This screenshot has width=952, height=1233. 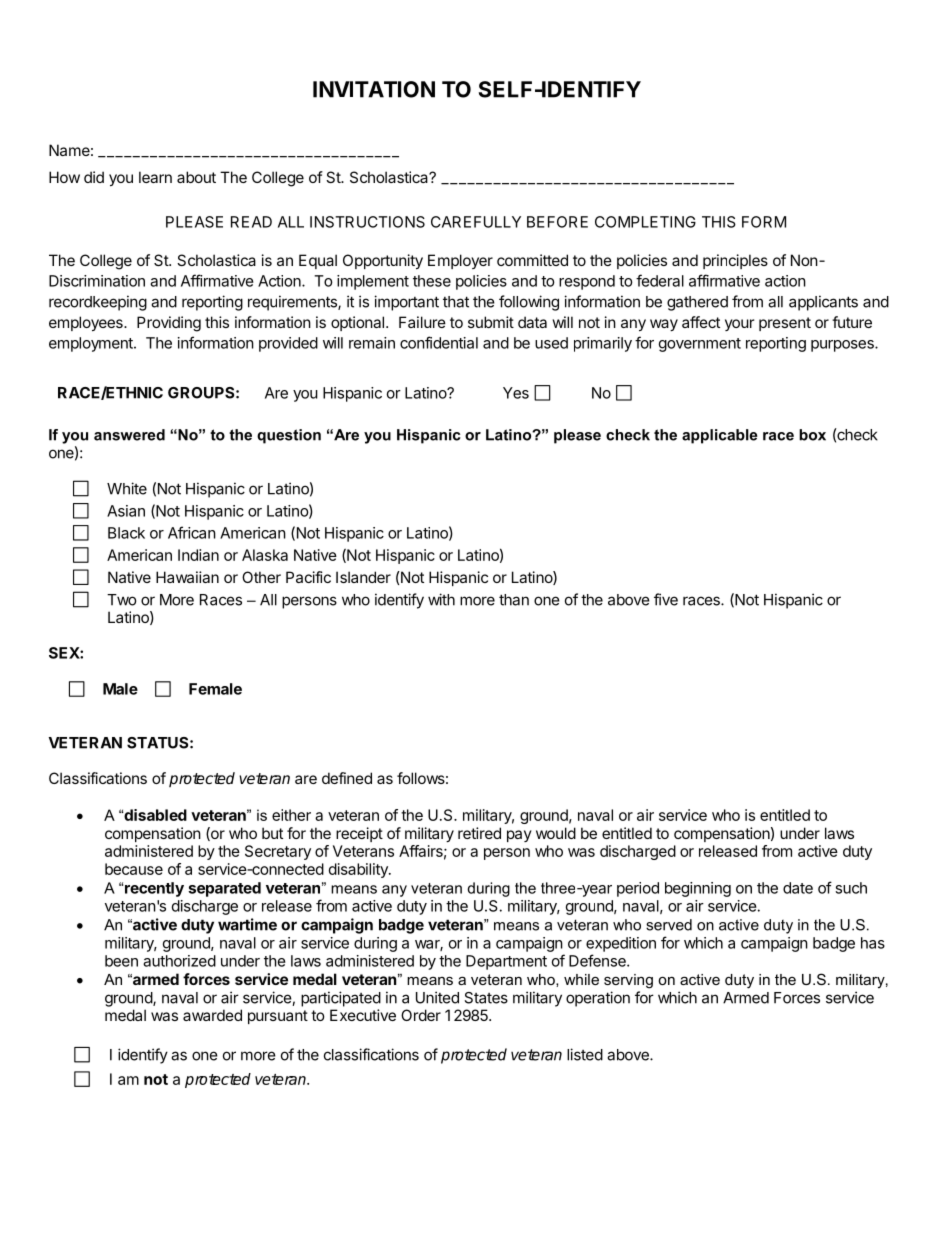 I want to click on Yes, so click(x=516, y=393).
